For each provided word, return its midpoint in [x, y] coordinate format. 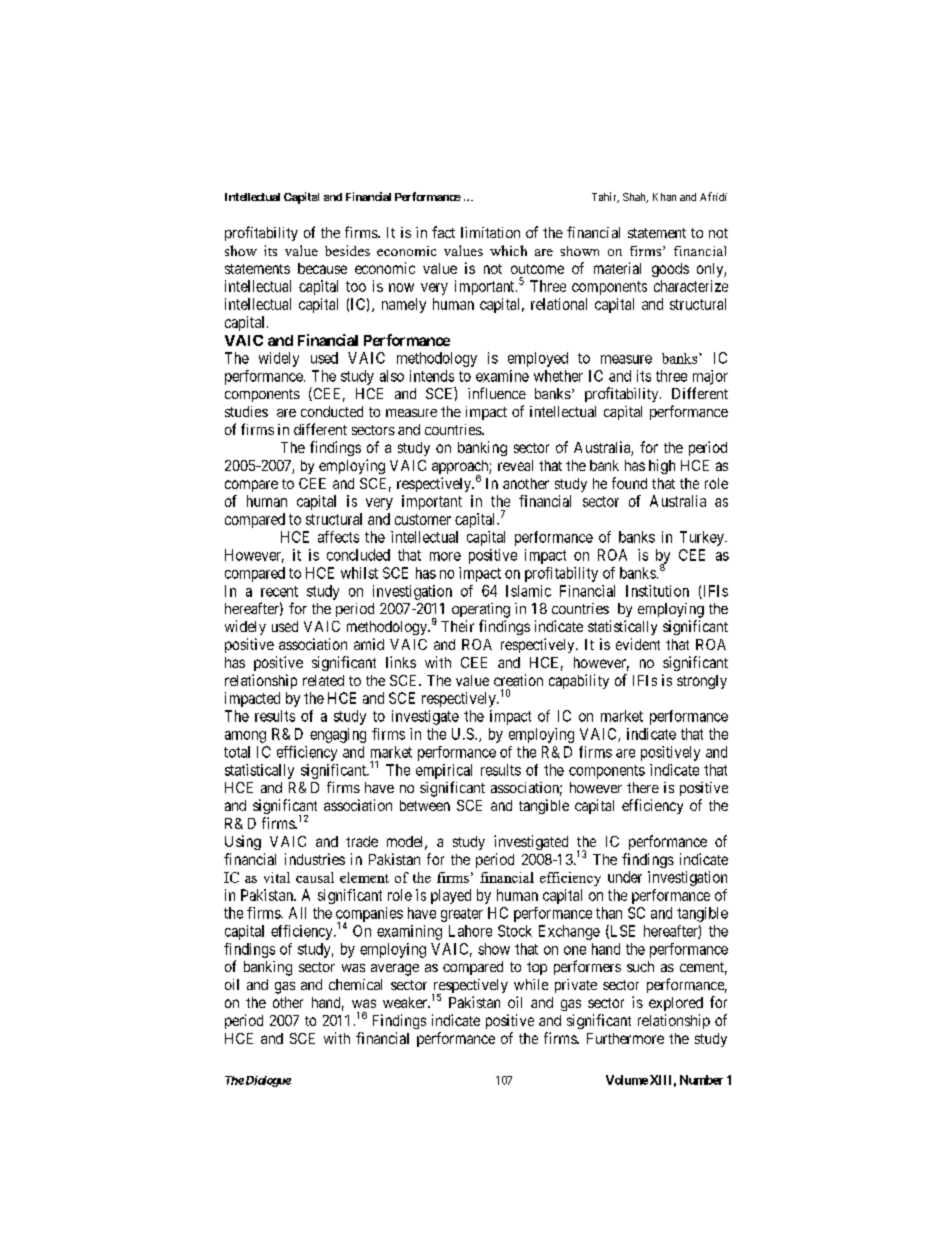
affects [338, 537]
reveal [515, 465]
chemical [355, 984]
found [629, 483]
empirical [444, 771]
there [643, 787]
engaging [338, 735]
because [322, 268]
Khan [664, 197]
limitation [490, 232]
